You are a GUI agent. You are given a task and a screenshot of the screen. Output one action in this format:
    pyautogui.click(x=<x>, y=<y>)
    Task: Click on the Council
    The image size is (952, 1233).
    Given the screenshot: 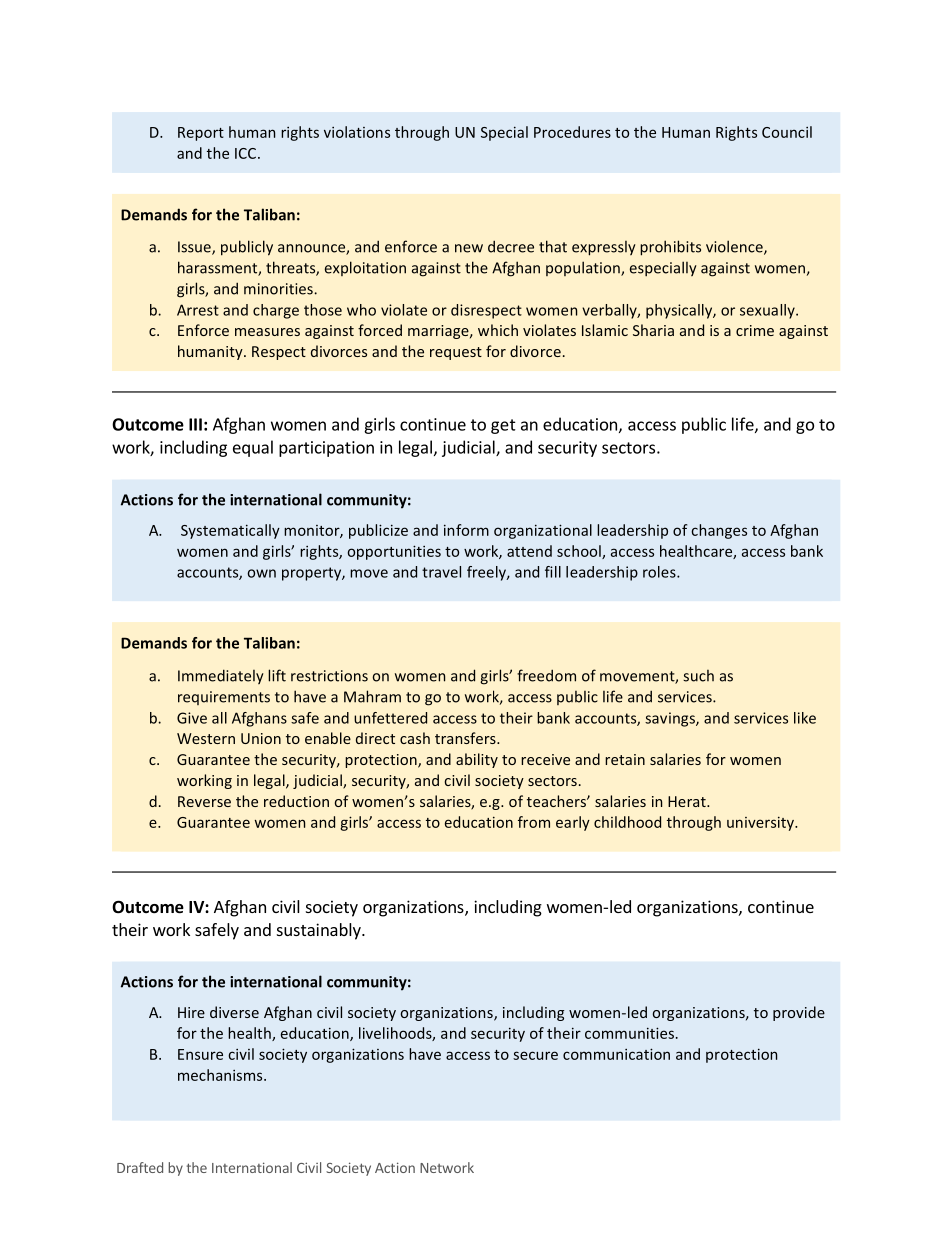 What is the action you would take?
    pyautogui.click(x=787, y=132)
